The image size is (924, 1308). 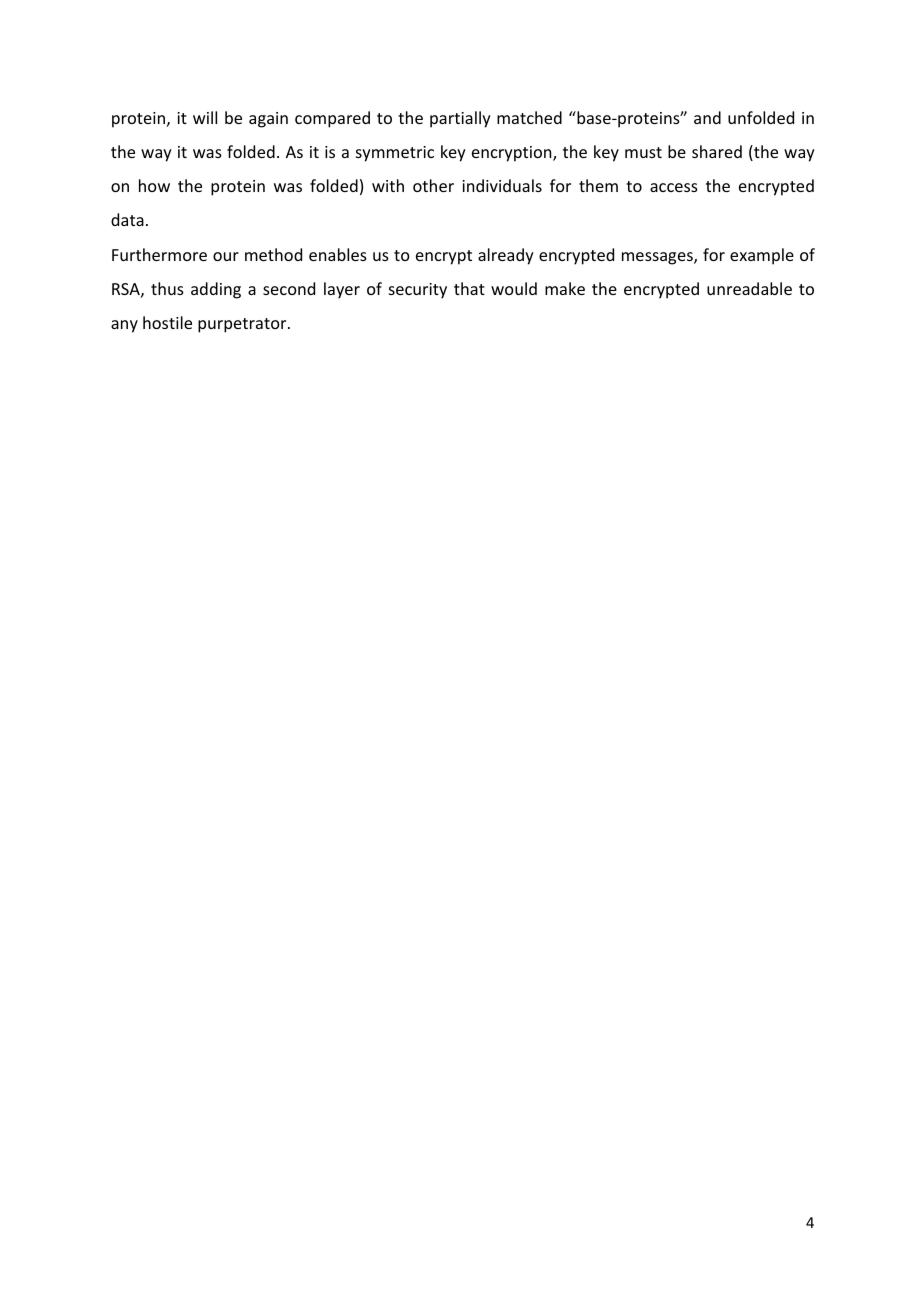 I want to click on example, so click(x=762, y=256).
